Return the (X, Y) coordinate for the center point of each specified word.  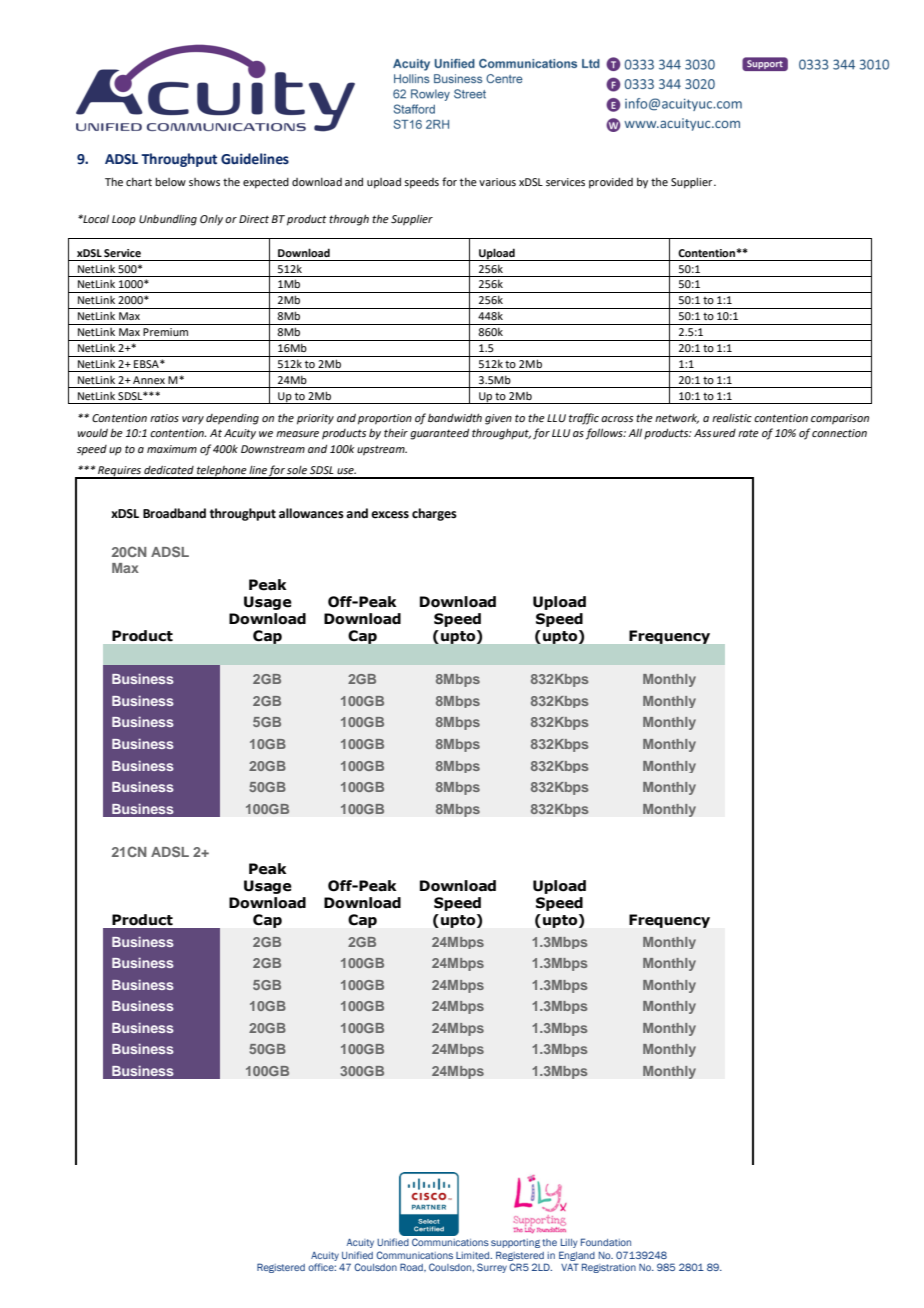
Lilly (569, 1243)
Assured (715, 433)
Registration (609, 1268)
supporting (515, 1243)
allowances (311, 513)
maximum (172, 449)
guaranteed (439, 434)
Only (211, 220)
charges (434, 514)
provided (611, 183)
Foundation (606, 1242)
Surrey (492, 1268)
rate (748, 433)
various (497, 182)
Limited (474, 1255)
